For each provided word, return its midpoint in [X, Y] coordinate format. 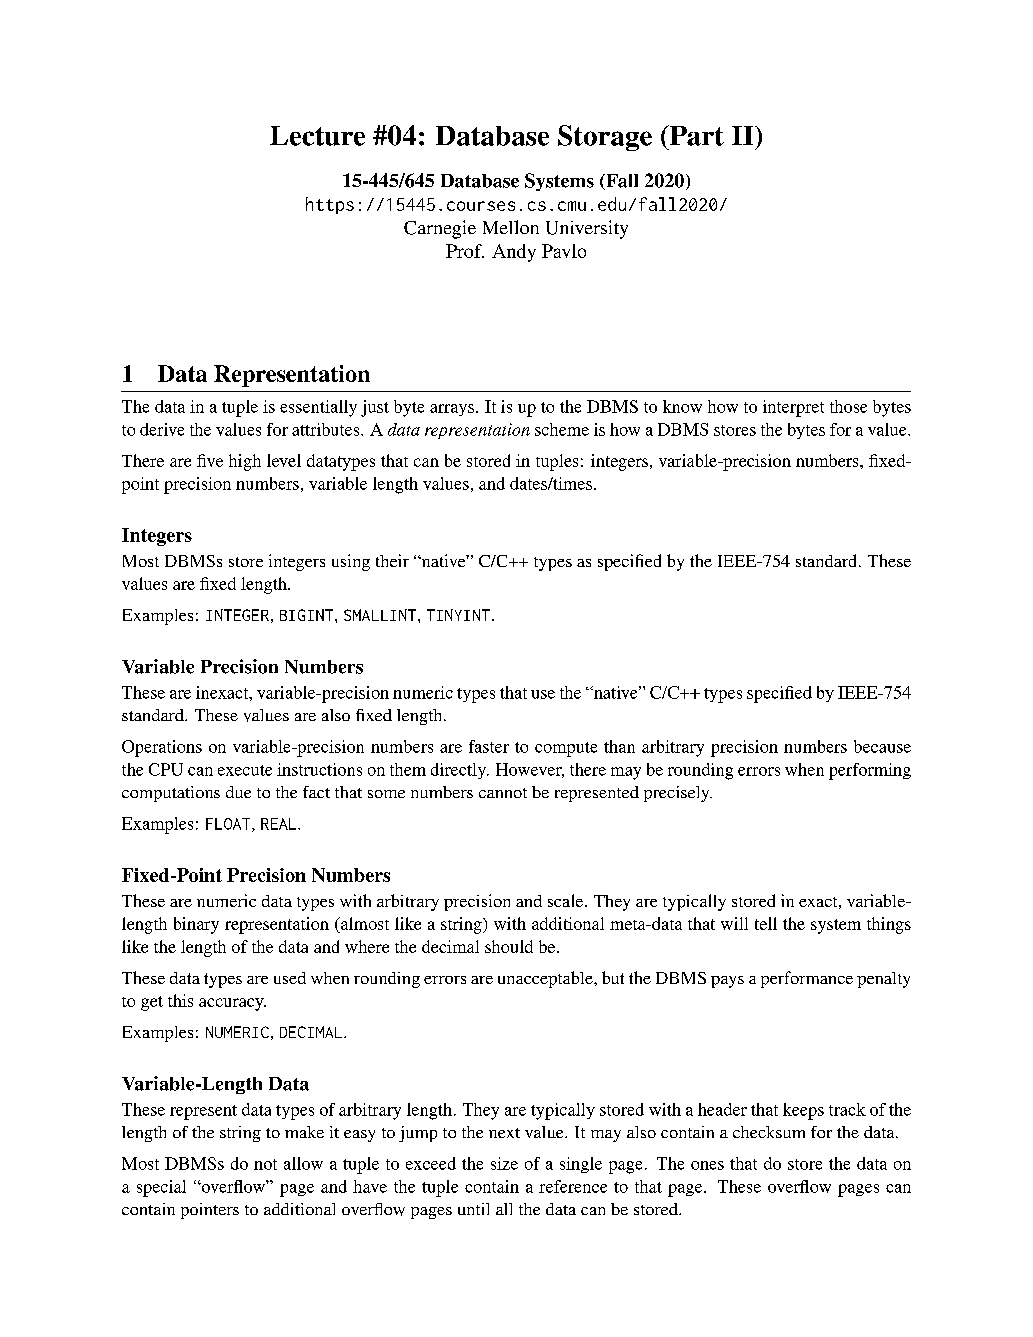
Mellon [511, 227]
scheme [562, 429]
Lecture [317, 136]
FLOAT [229, 825]
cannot [503, 793]
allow [303, 1163]
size [504, 1163]
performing [870, 771]
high [245, 462]
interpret [793, 408]
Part [695, 135]
